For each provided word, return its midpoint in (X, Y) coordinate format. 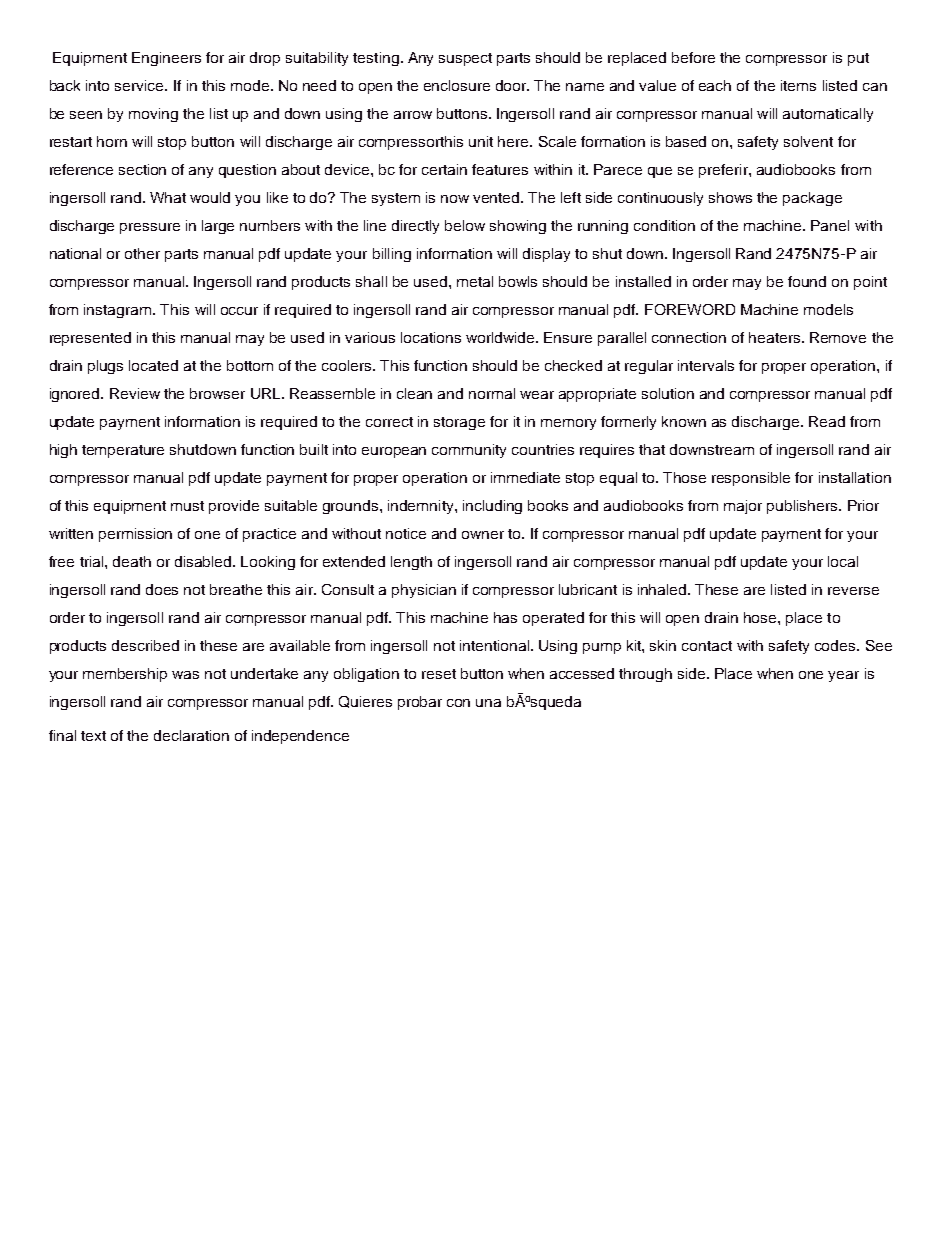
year (843, 676)
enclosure (457, 85)
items (798, 85)
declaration (191, 735)
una (488, 703)
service (140, 85)
